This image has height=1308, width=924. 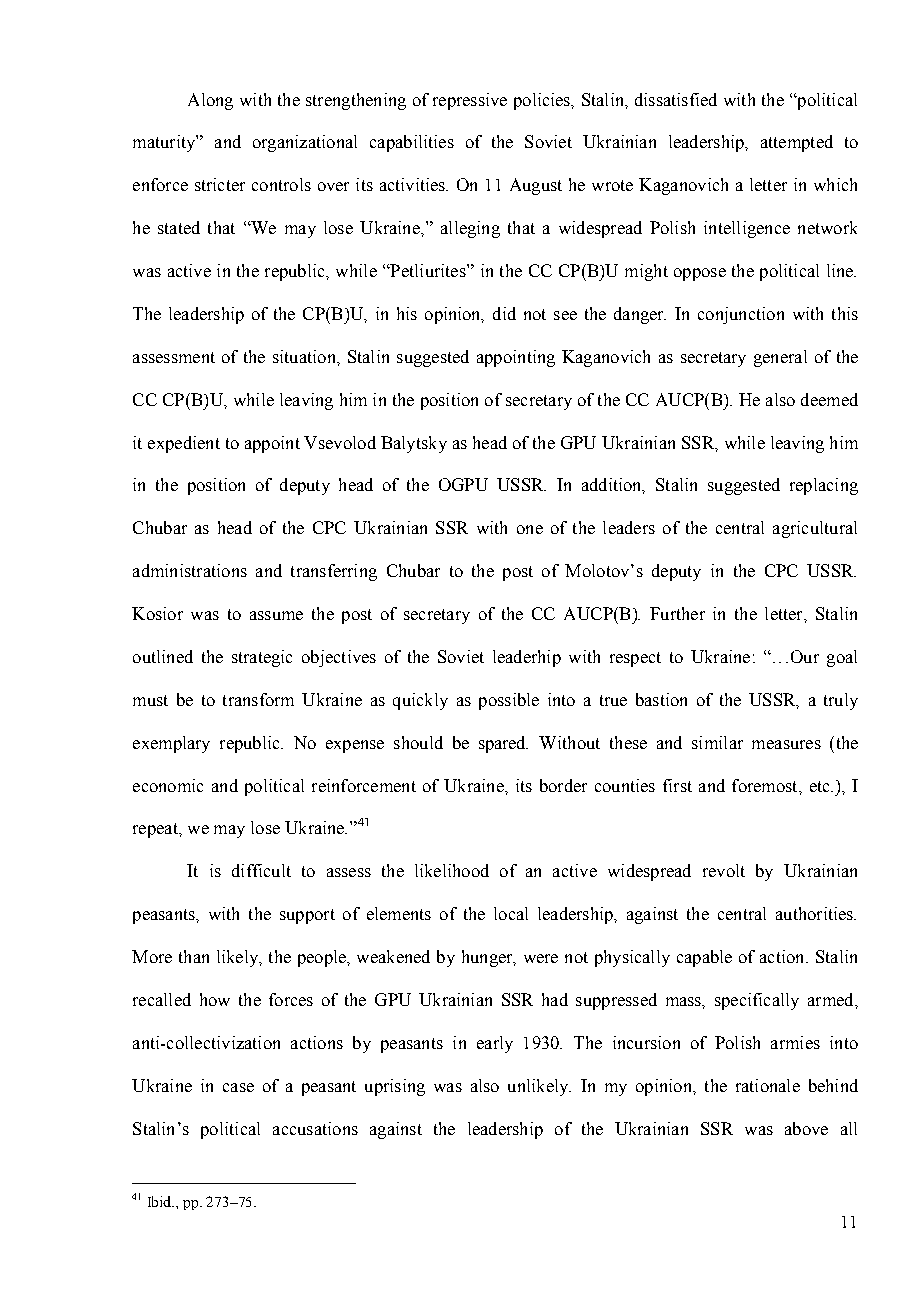 I want to click on likelihood, so click(x=452, y=870).
